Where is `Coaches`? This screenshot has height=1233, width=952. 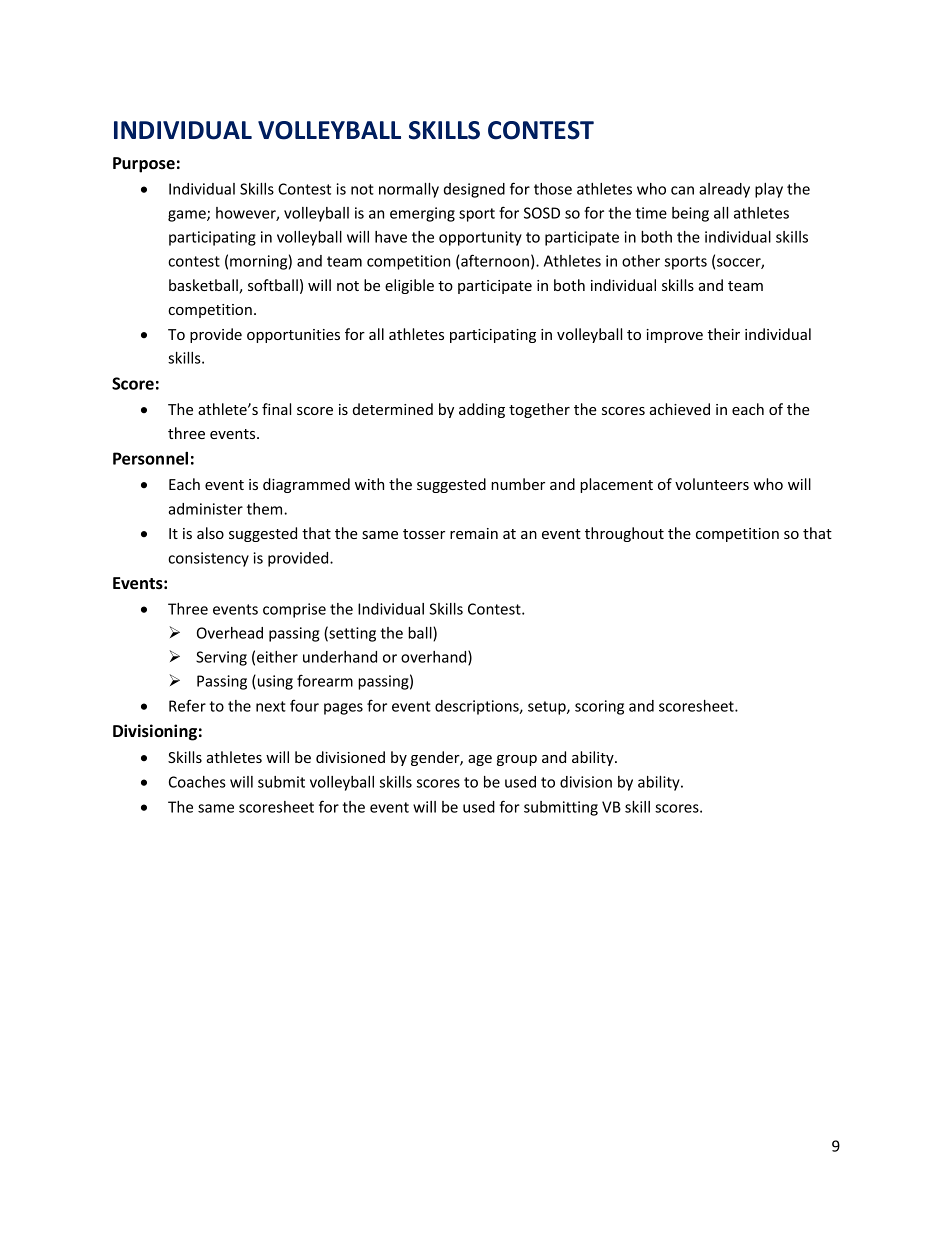 Coaches is located at coordinates (197, 782).
